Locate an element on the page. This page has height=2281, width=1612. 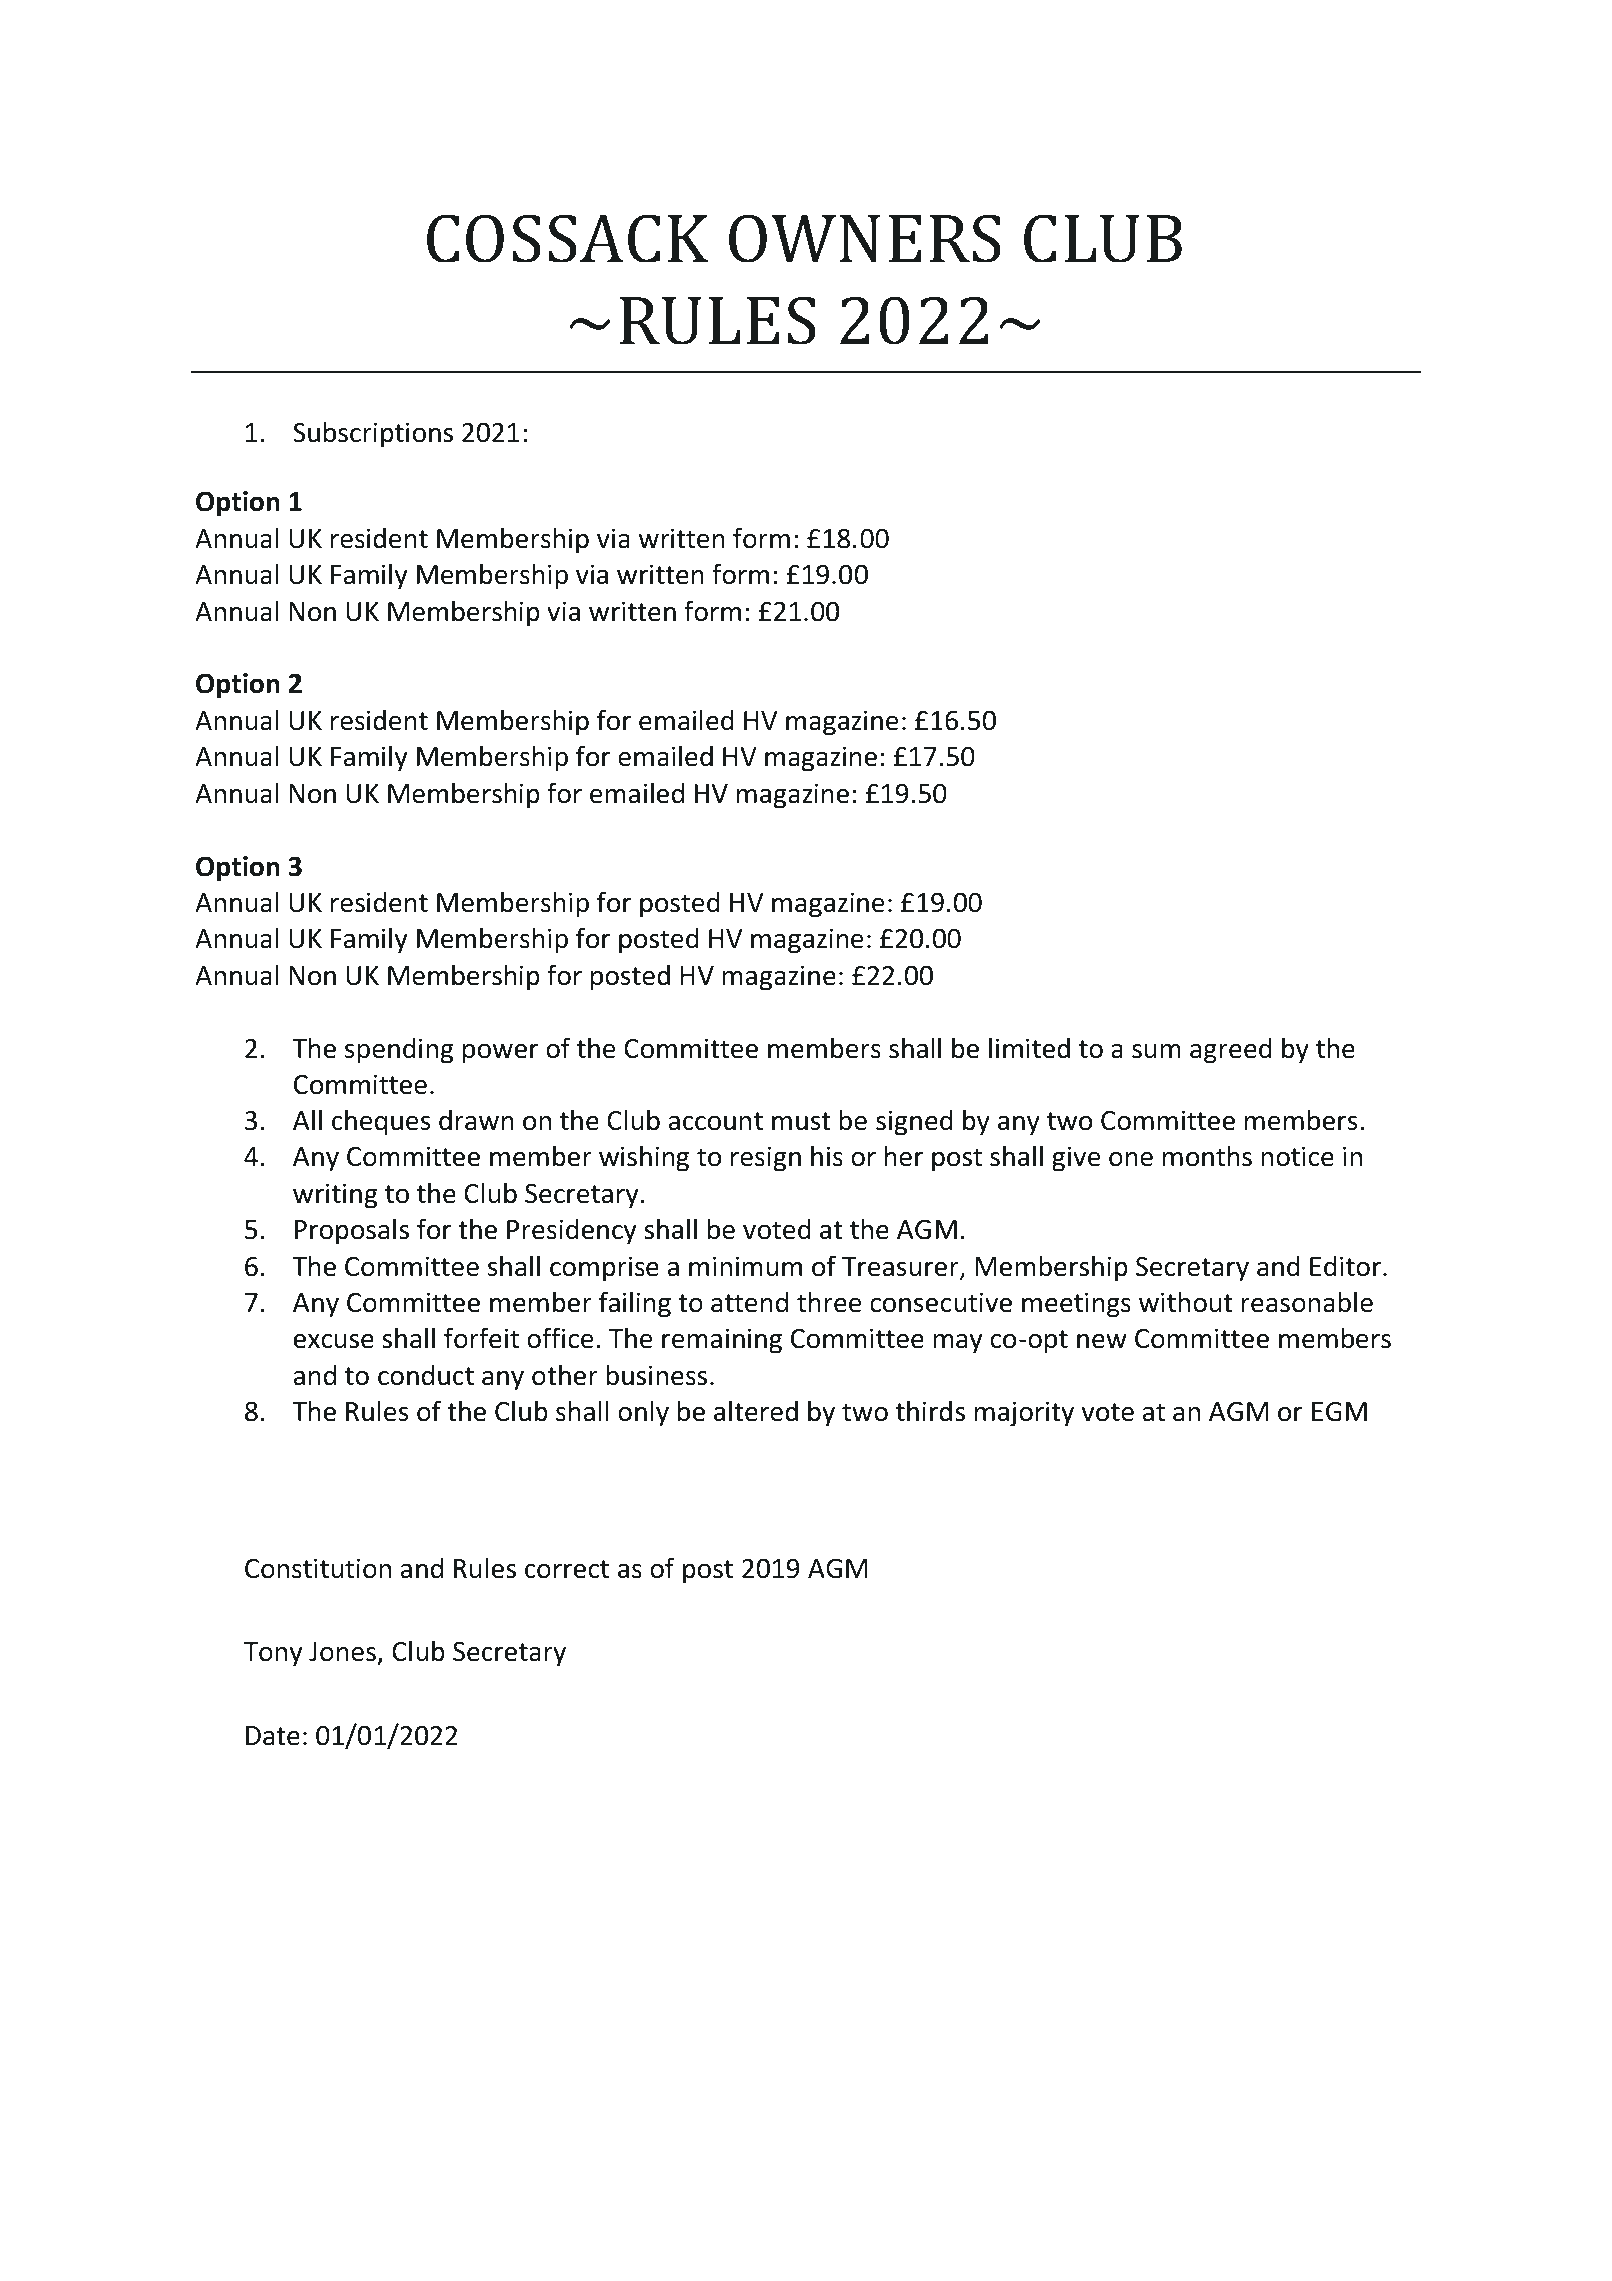
spending is located at coordinates (399, 1050).
